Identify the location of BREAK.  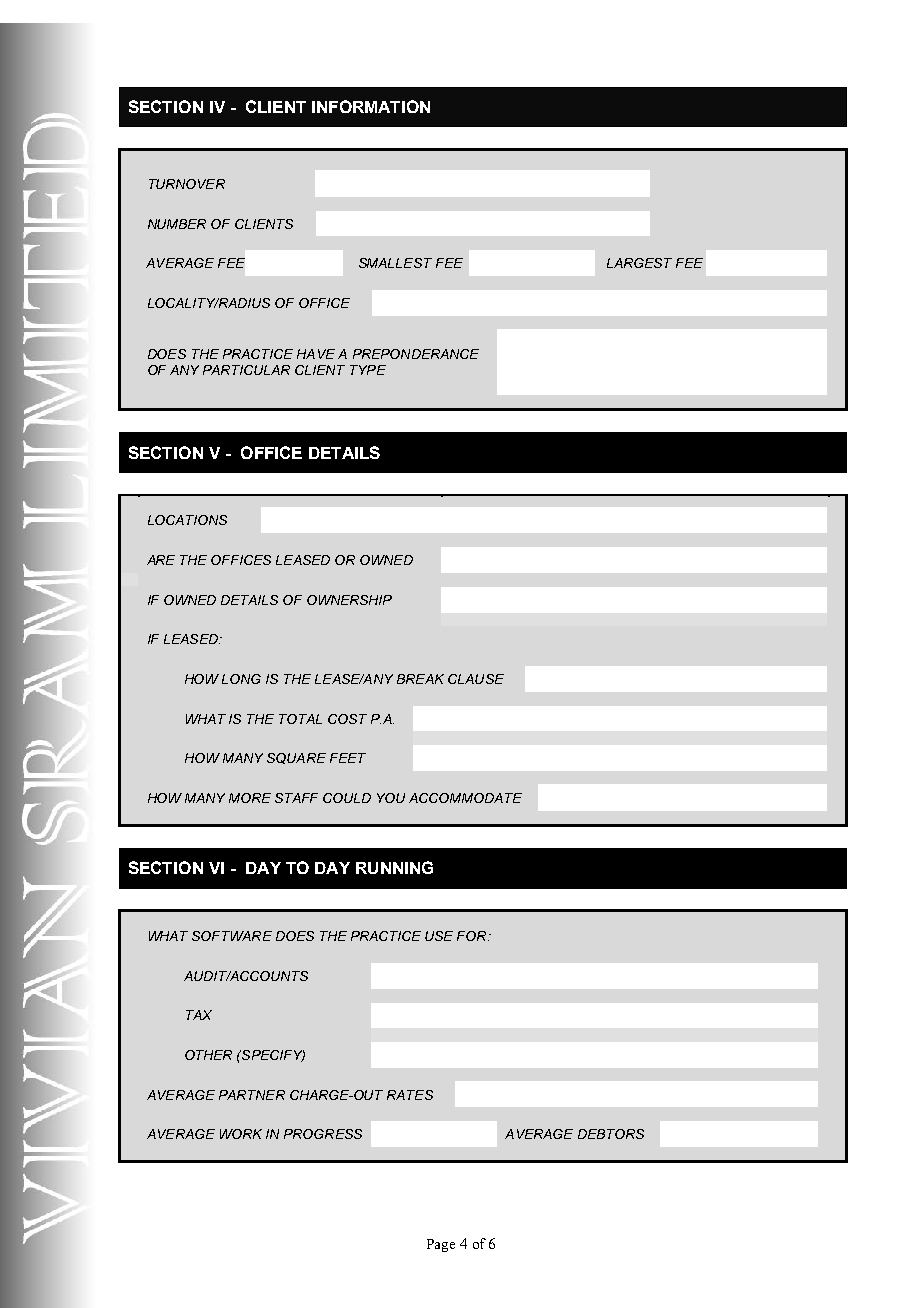
(420, 679).
